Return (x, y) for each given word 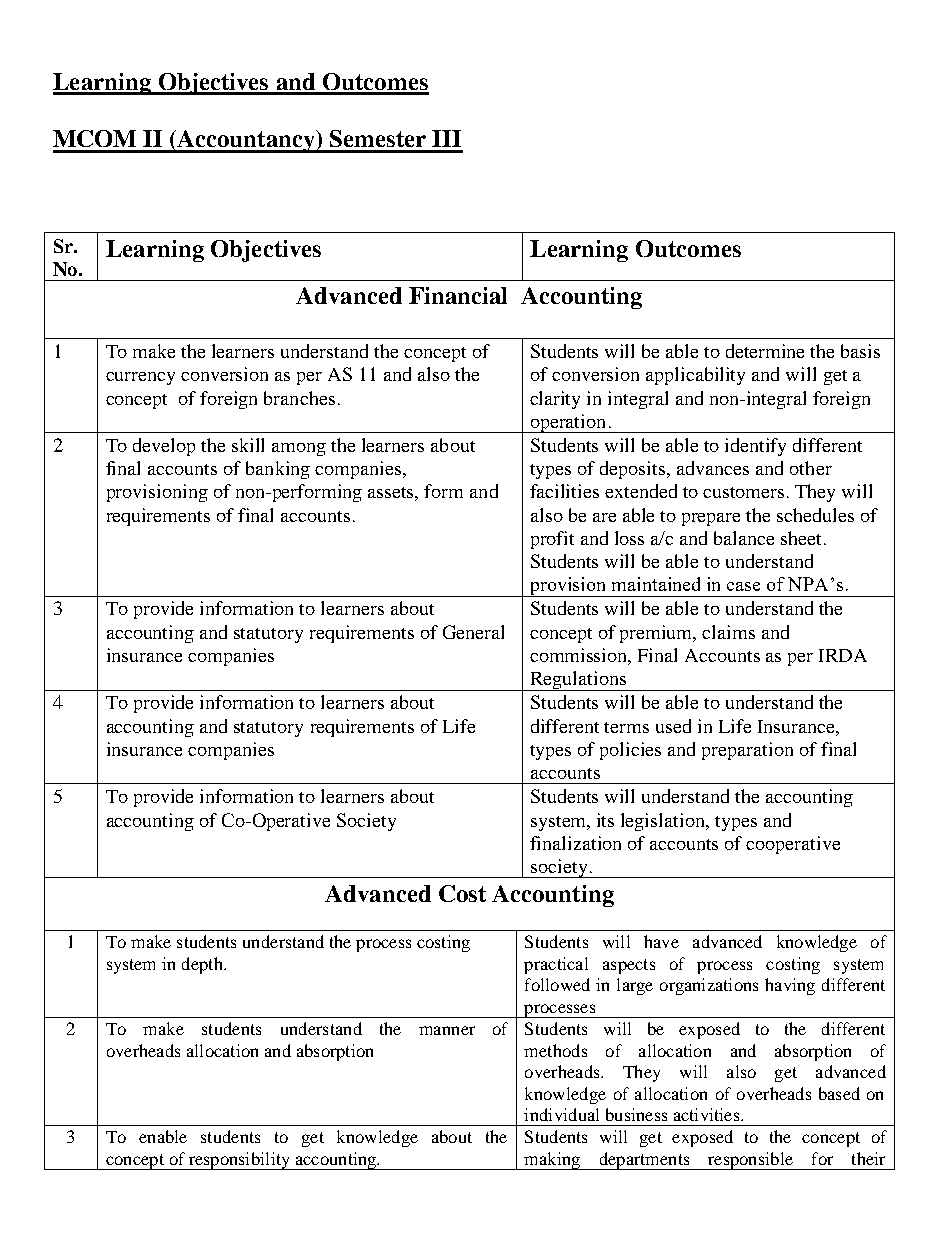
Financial (458, 295)
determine (765, 351)
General (473, 632)
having (790, 986)
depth (203, 965)
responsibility (239, 1161)
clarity (555, 400)
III (446, 138)
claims (728, 632)
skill (248, 445)
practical (556, 965)
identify (755, 447)
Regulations (578, 681)
